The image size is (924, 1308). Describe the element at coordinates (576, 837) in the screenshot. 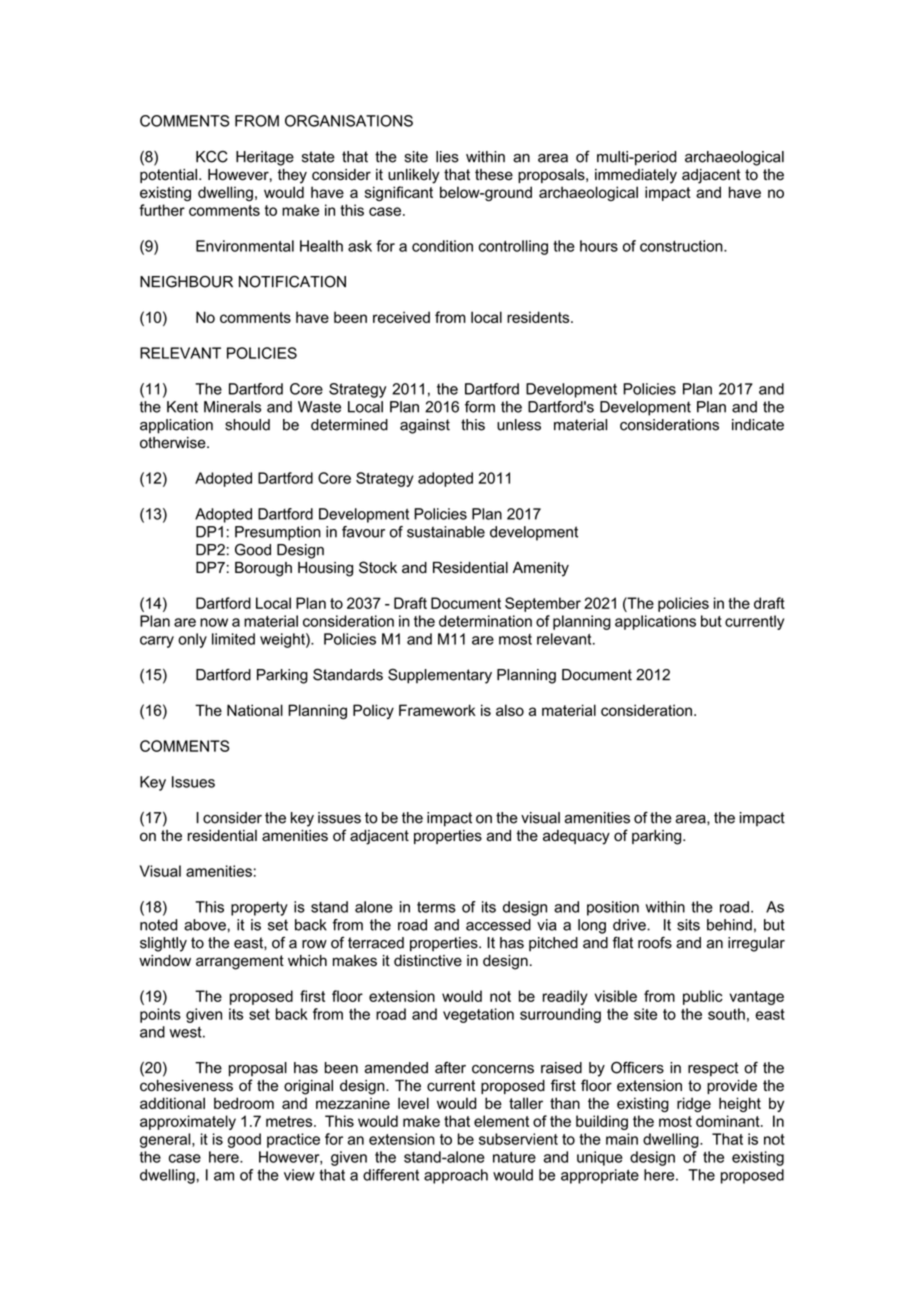

I see `adequacy` at that location.
